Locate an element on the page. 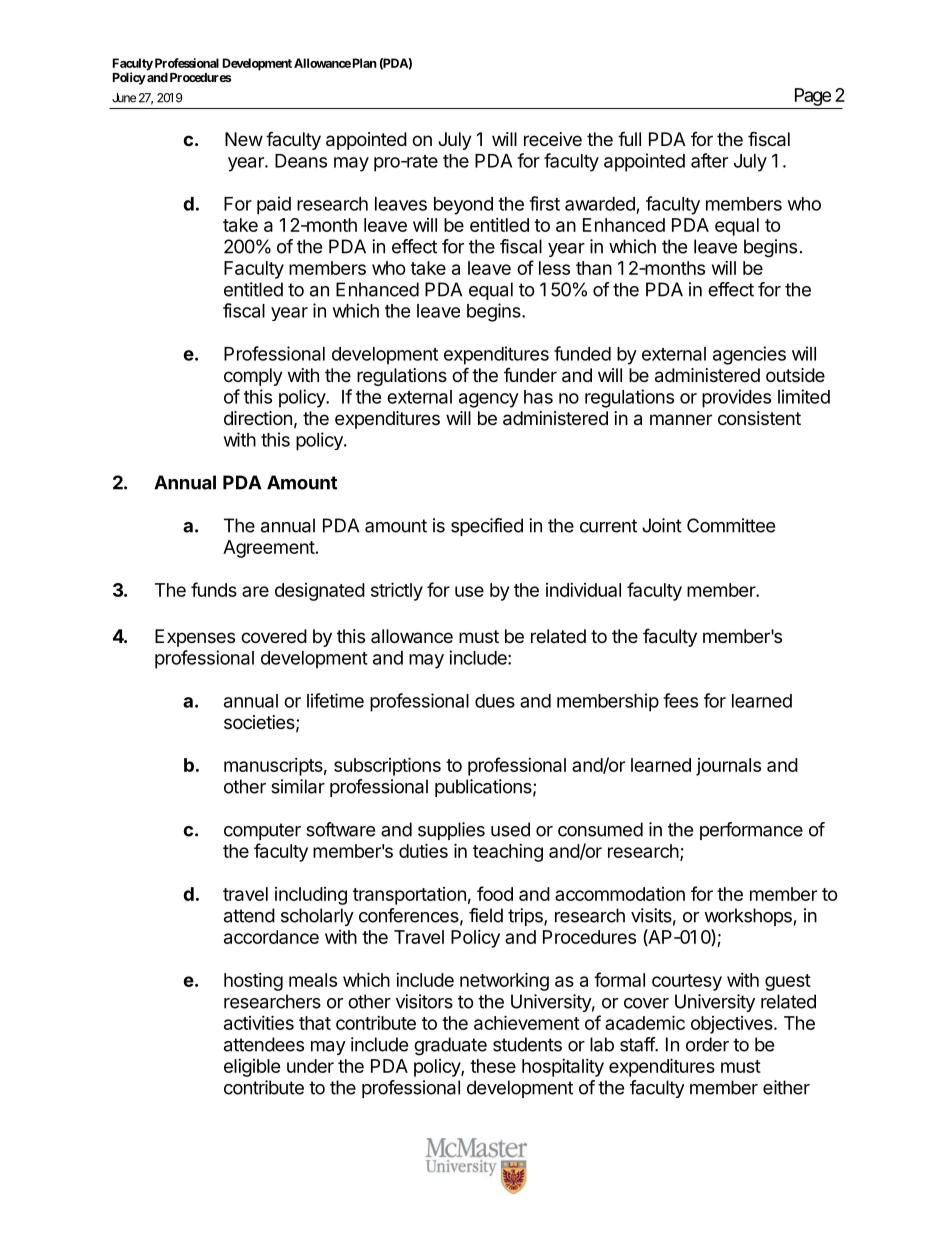 The image size is (952, 1233). New is located at coordinates (244, 139).
